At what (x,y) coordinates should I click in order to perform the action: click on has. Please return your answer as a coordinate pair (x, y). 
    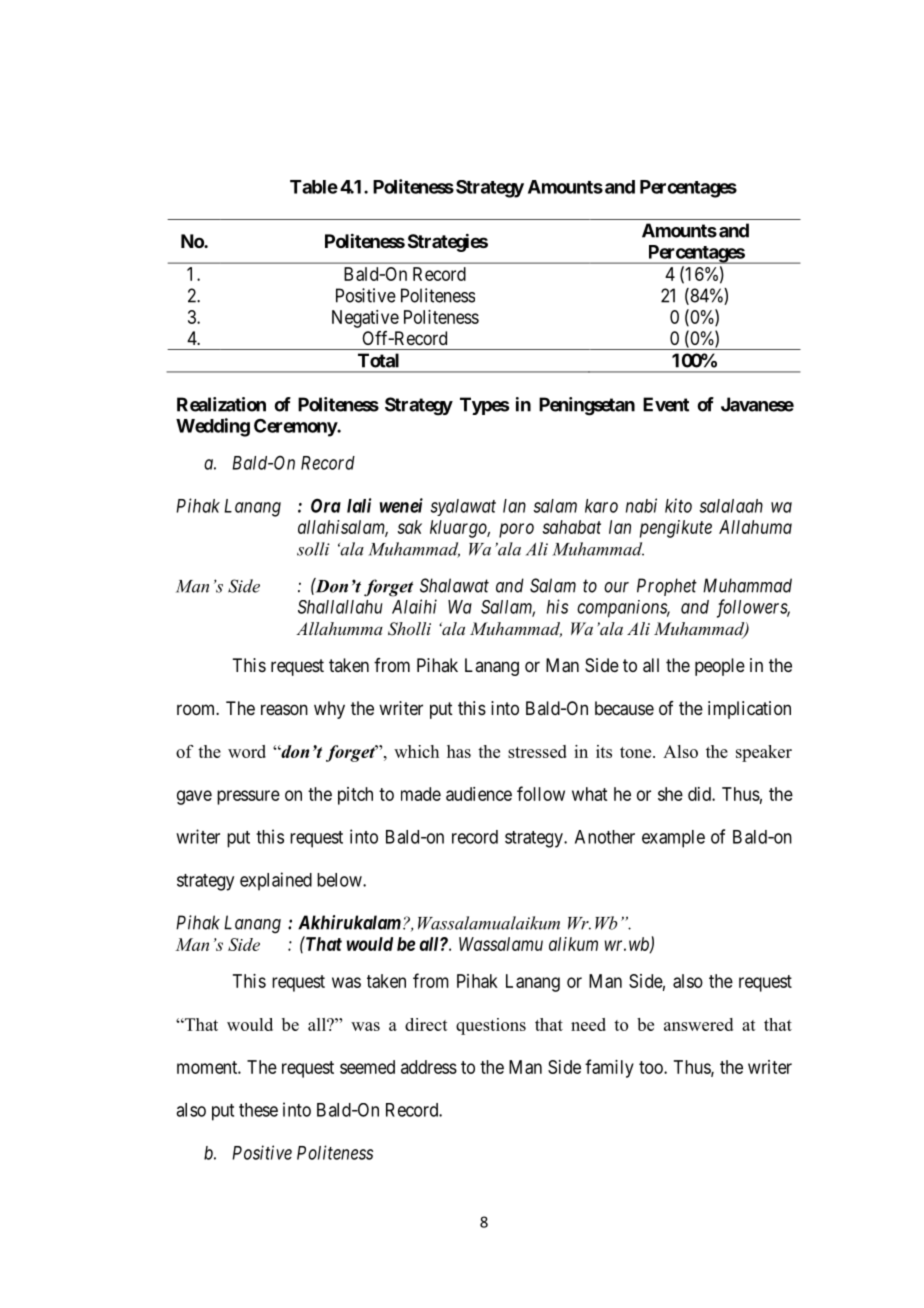
    Looking at the image, I should click on (459, 751).
